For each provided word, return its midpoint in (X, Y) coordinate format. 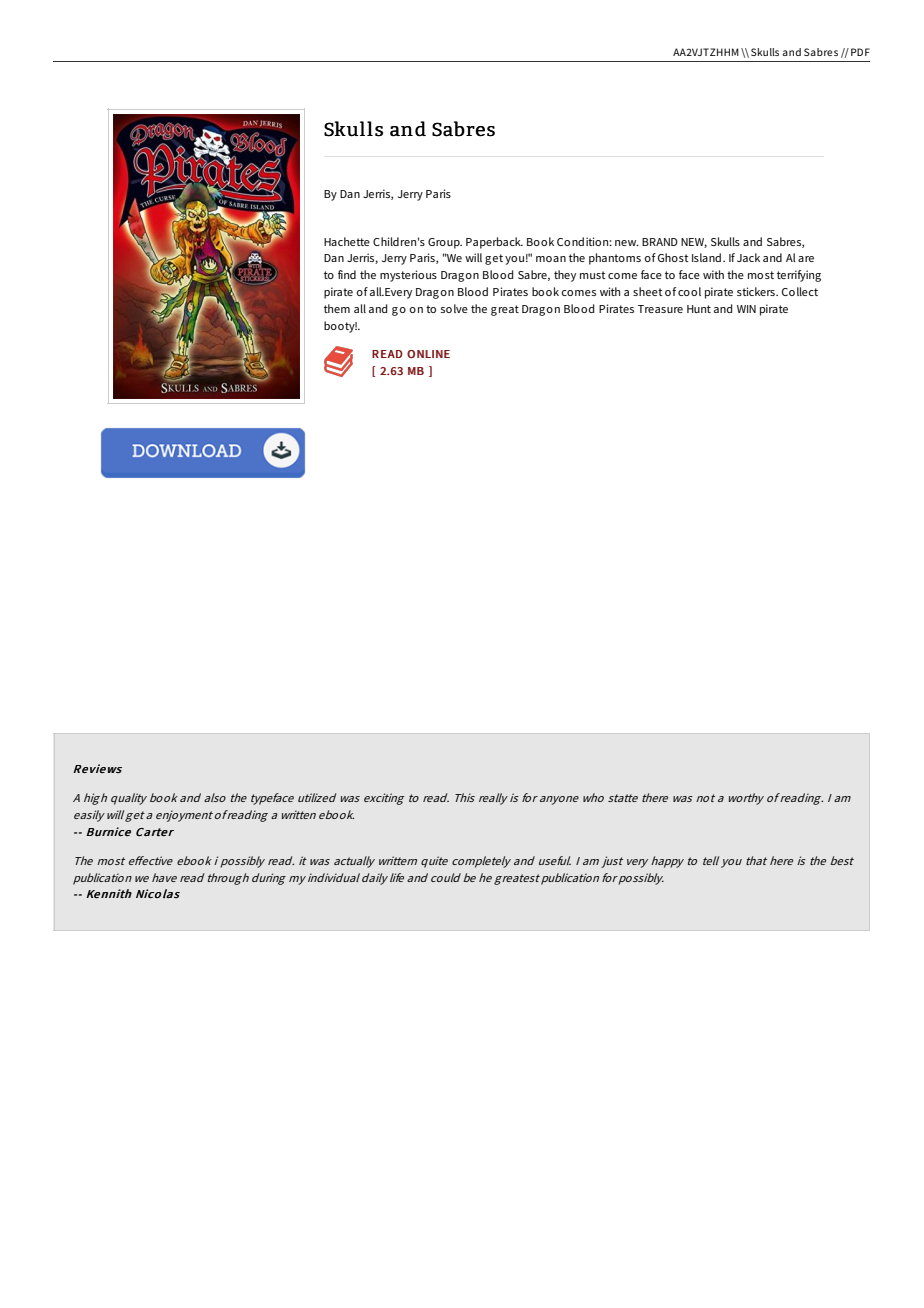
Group (445, 243)
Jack (748, 257)
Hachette (347, 241)
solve (454, 308)
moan (551, 259)
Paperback (494, 243)
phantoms (615, 259)
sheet (648, 291)
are (806, 259)
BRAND (660, 242)
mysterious (408, 276)
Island (708, 257)
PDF (860, 52)
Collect (800, 291)
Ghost (673, 257)
